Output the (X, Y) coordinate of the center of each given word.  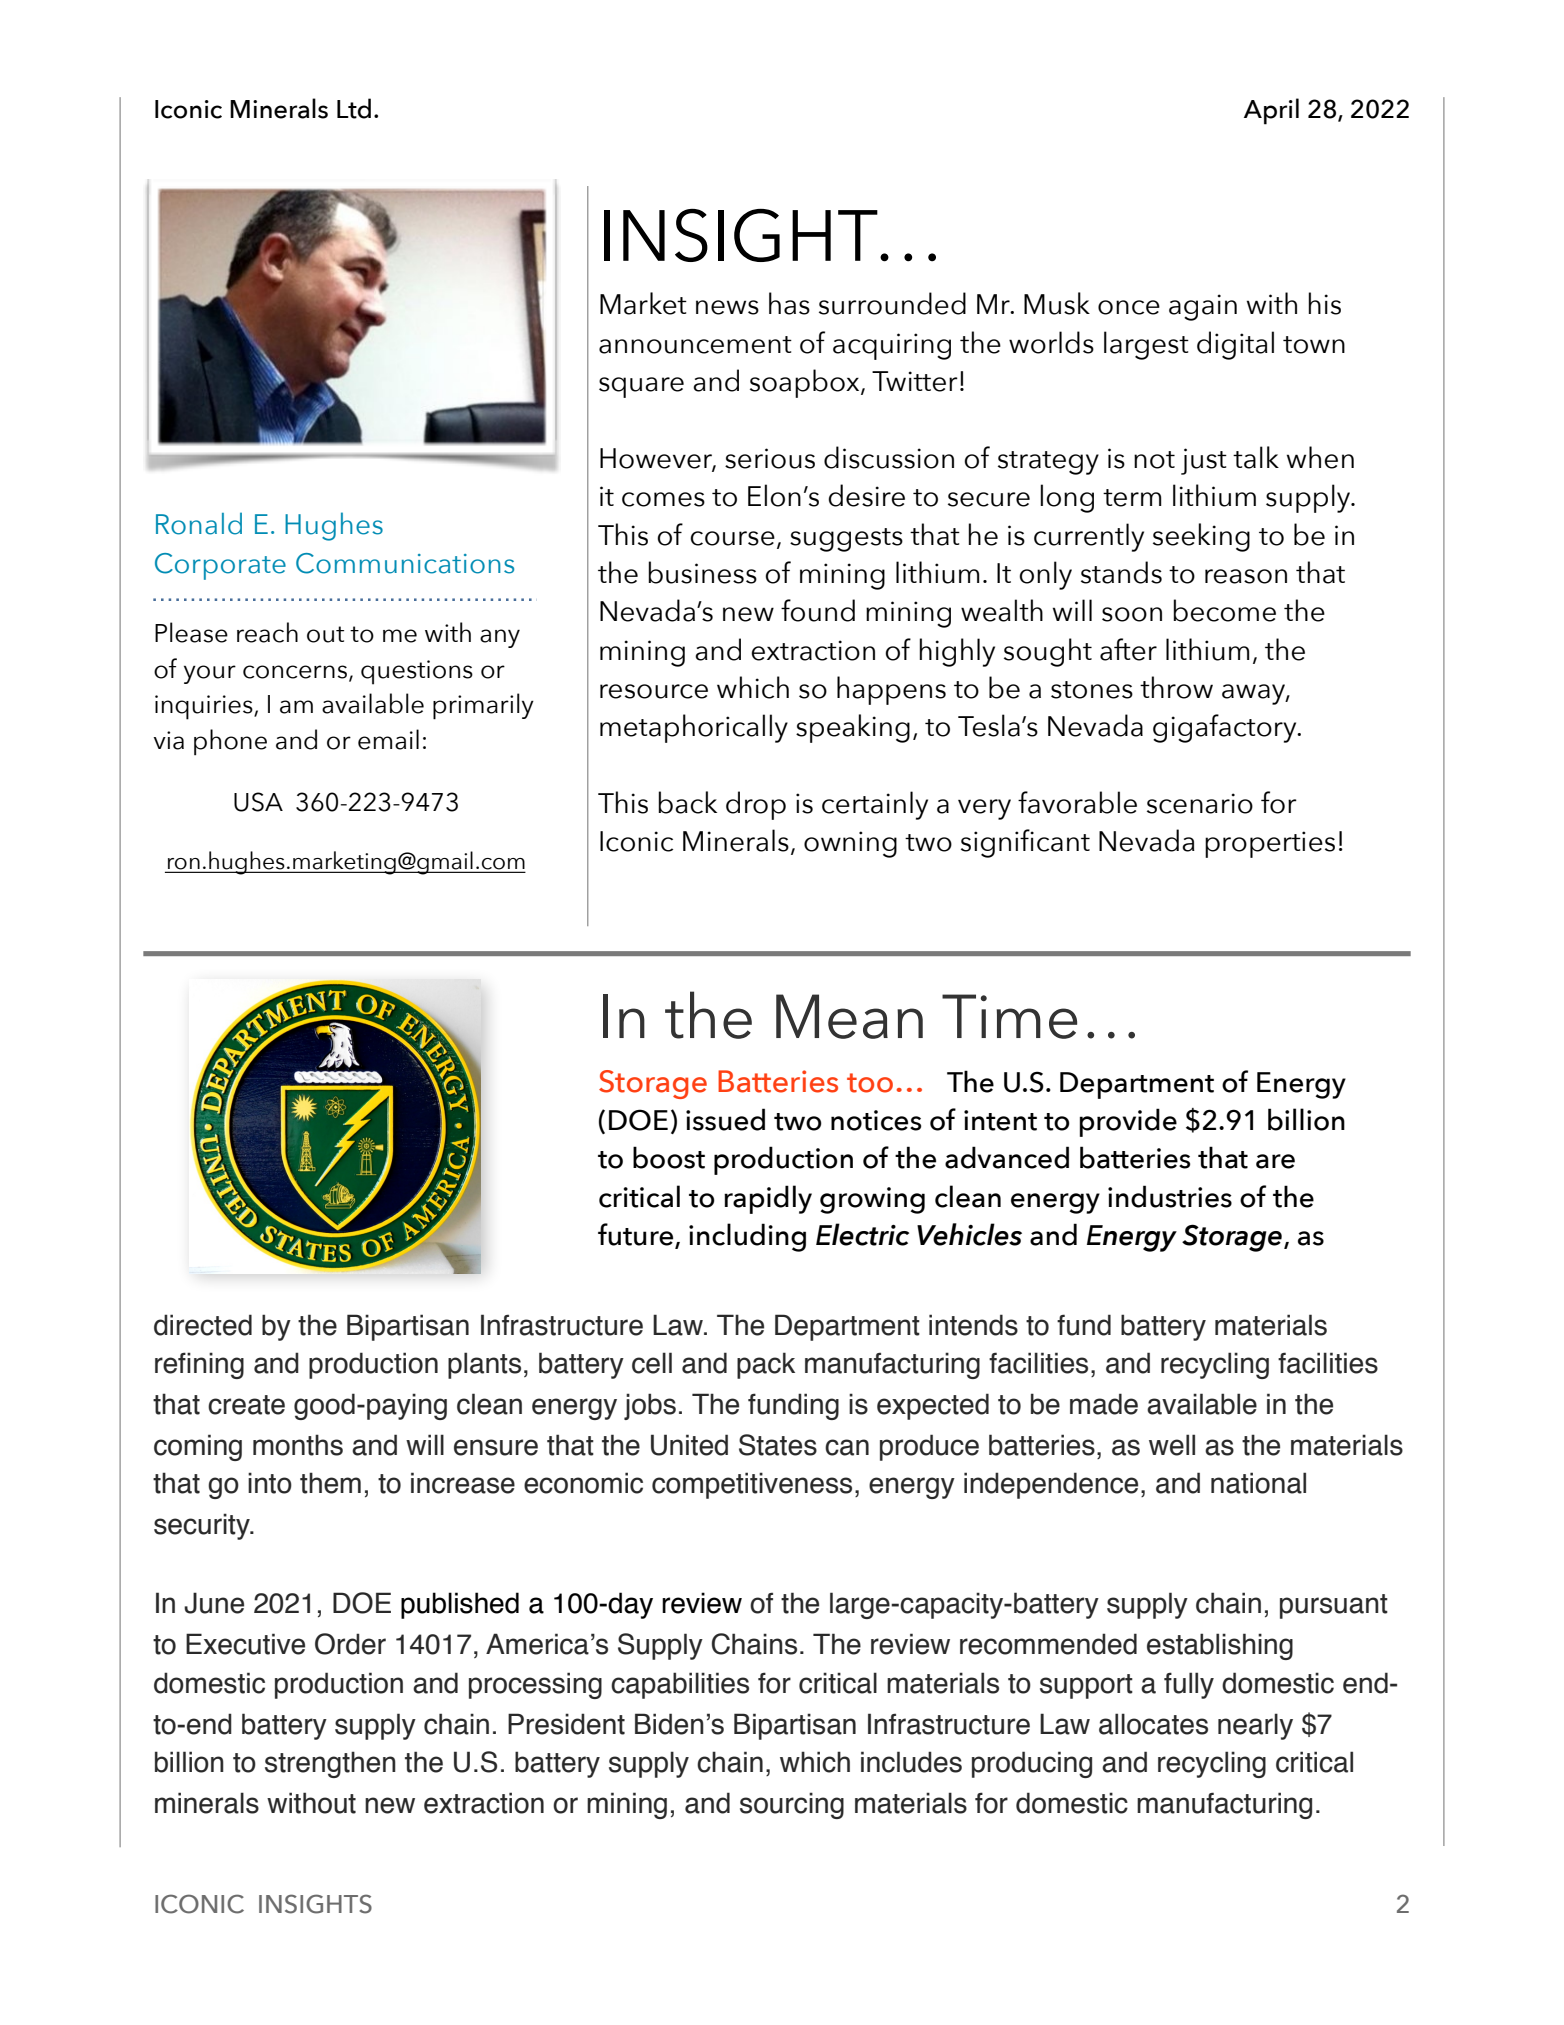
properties (1270, 844)
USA (258, 802)
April (1271, 111)
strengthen (330, 1764)
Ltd (354, 108)
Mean (849, 1016)
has (789, 303)
